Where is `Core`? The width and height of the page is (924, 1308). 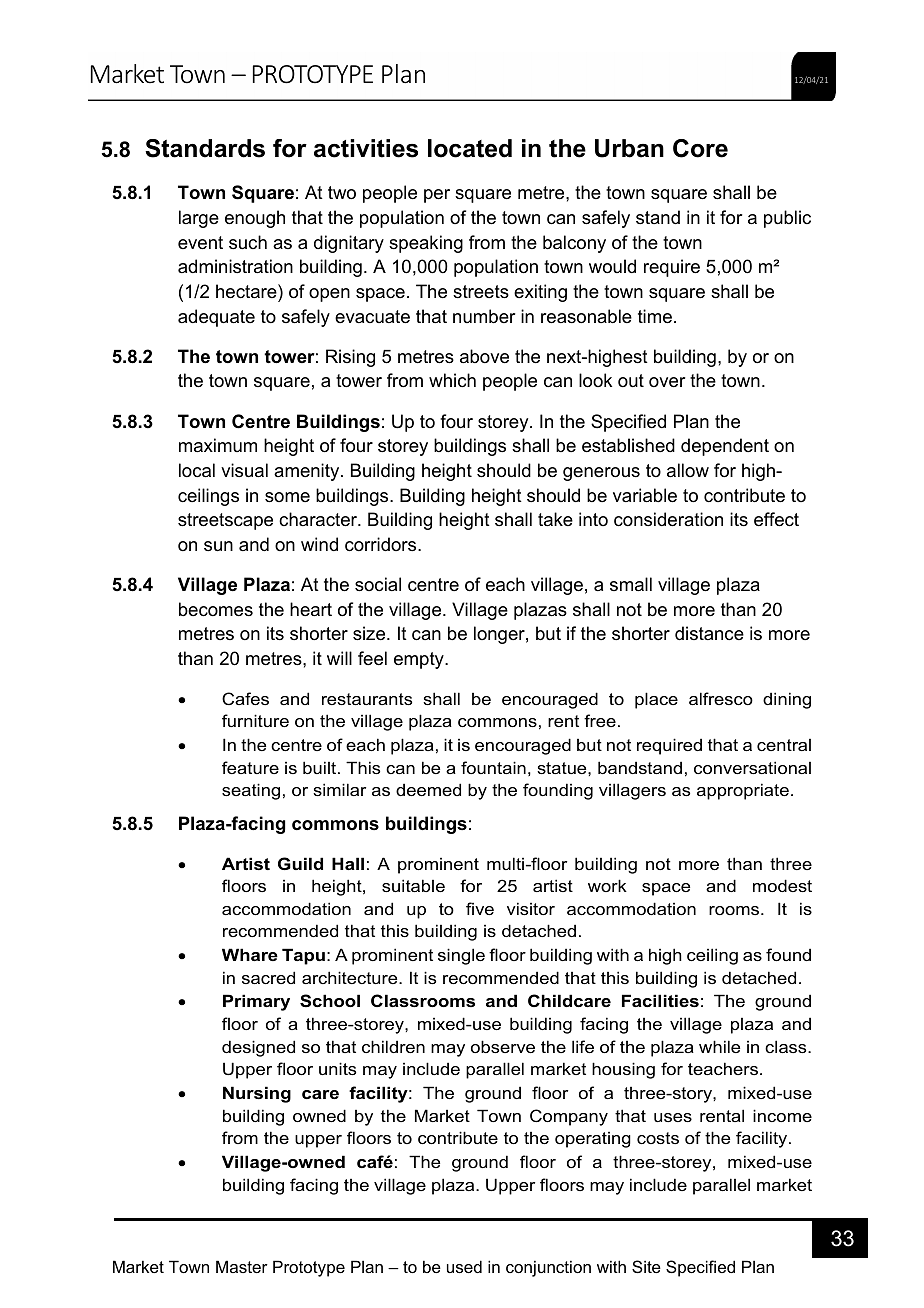 Core is located at coordinates (700, 148).
